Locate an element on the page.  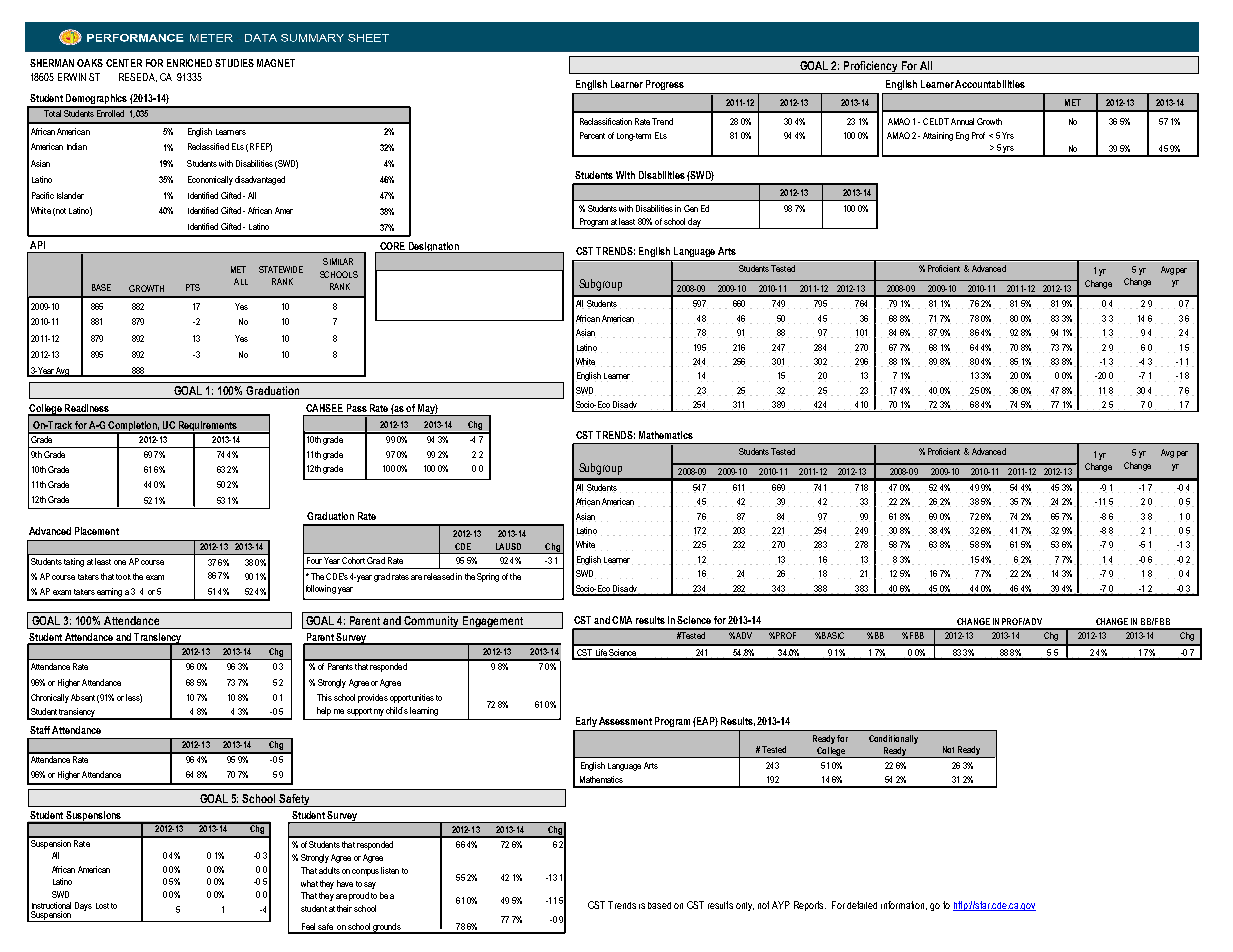
Pass is located at coordinates (357, 408).
